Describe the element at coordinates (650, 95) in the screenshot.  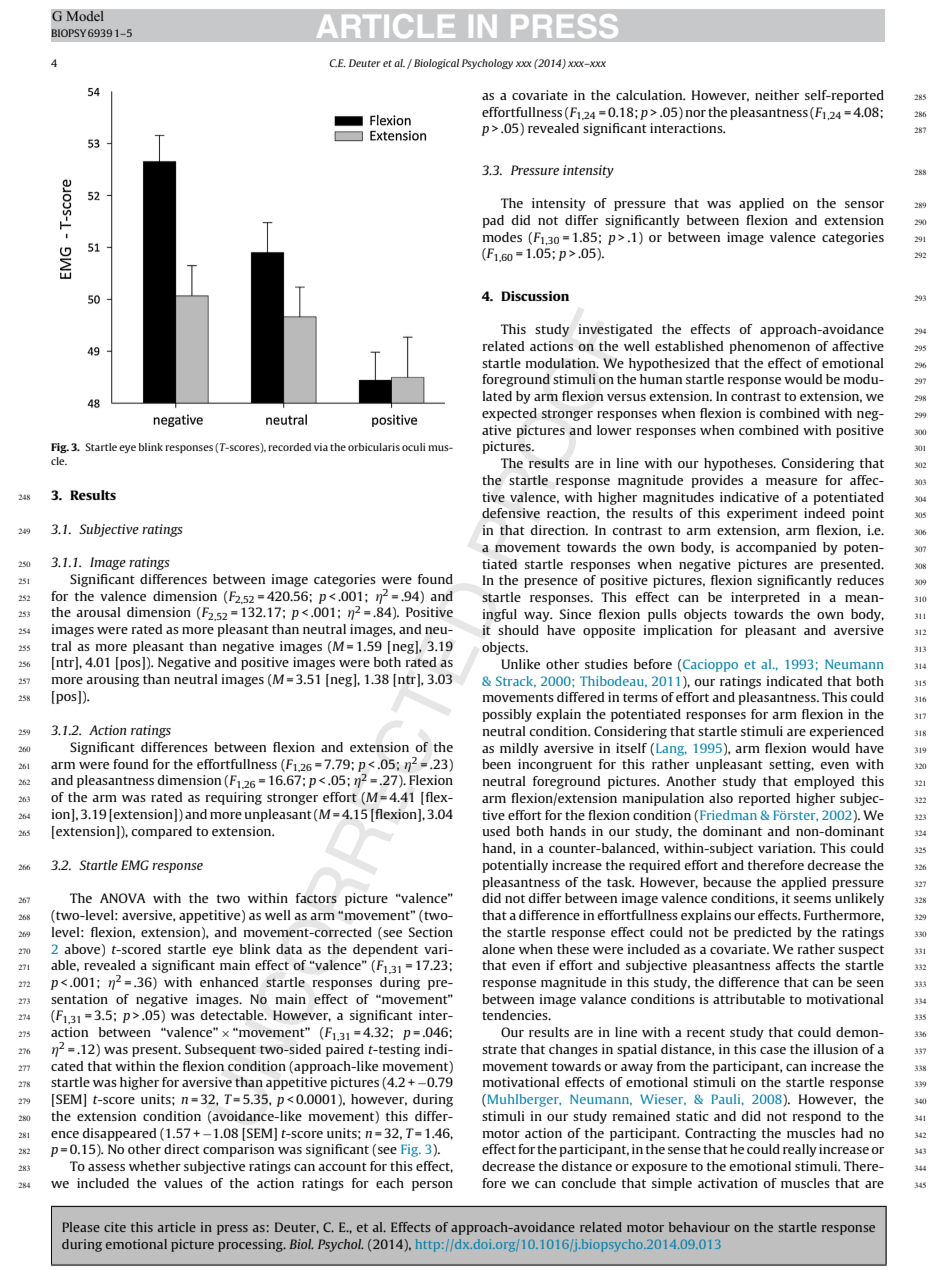
I see `calculation` at that location.
